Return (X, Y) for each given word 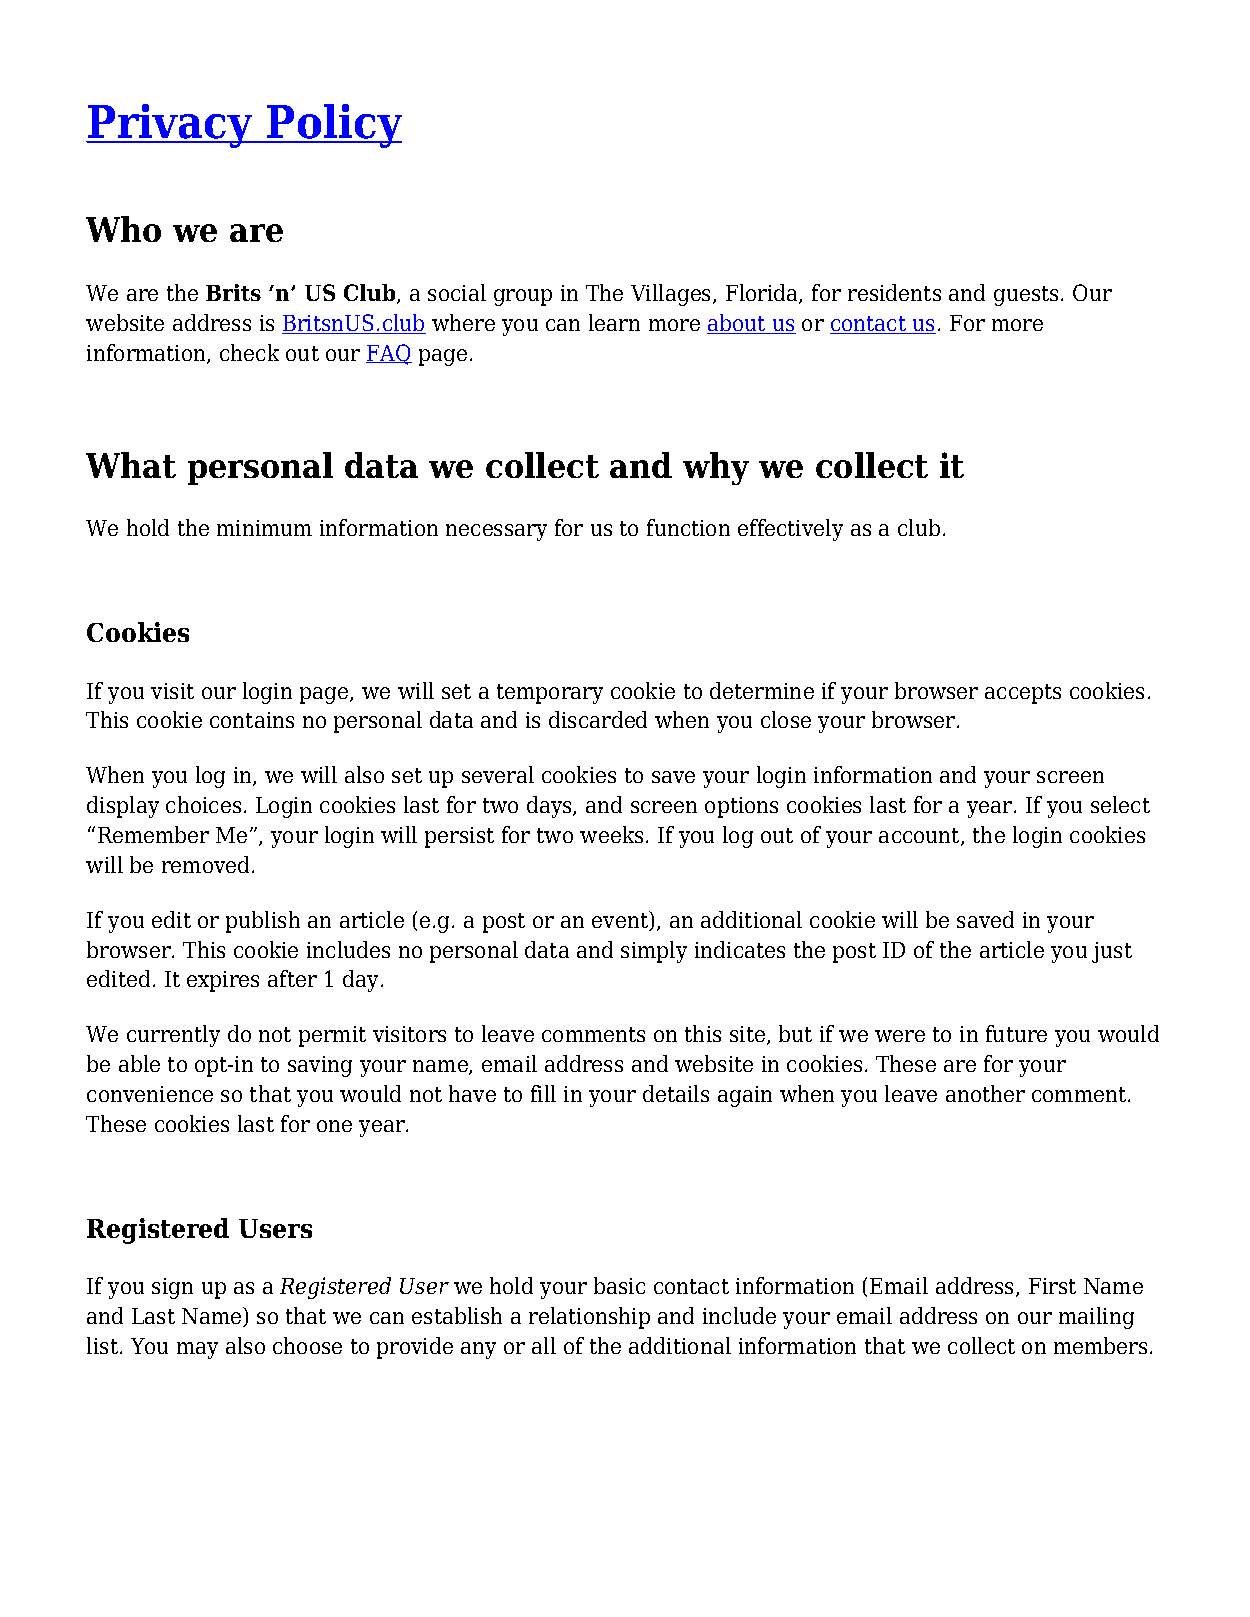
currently (173, 1036)
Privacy (170, 126)
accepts (1023, 694)
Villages (672, 295)
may (197, 1350)
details (676, 1093)
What (131, 465)
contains (252, 720)
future (1016, 1033)
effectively (790, 530)
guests (1026, 296)
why (716, 468)
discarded (598, 719)
